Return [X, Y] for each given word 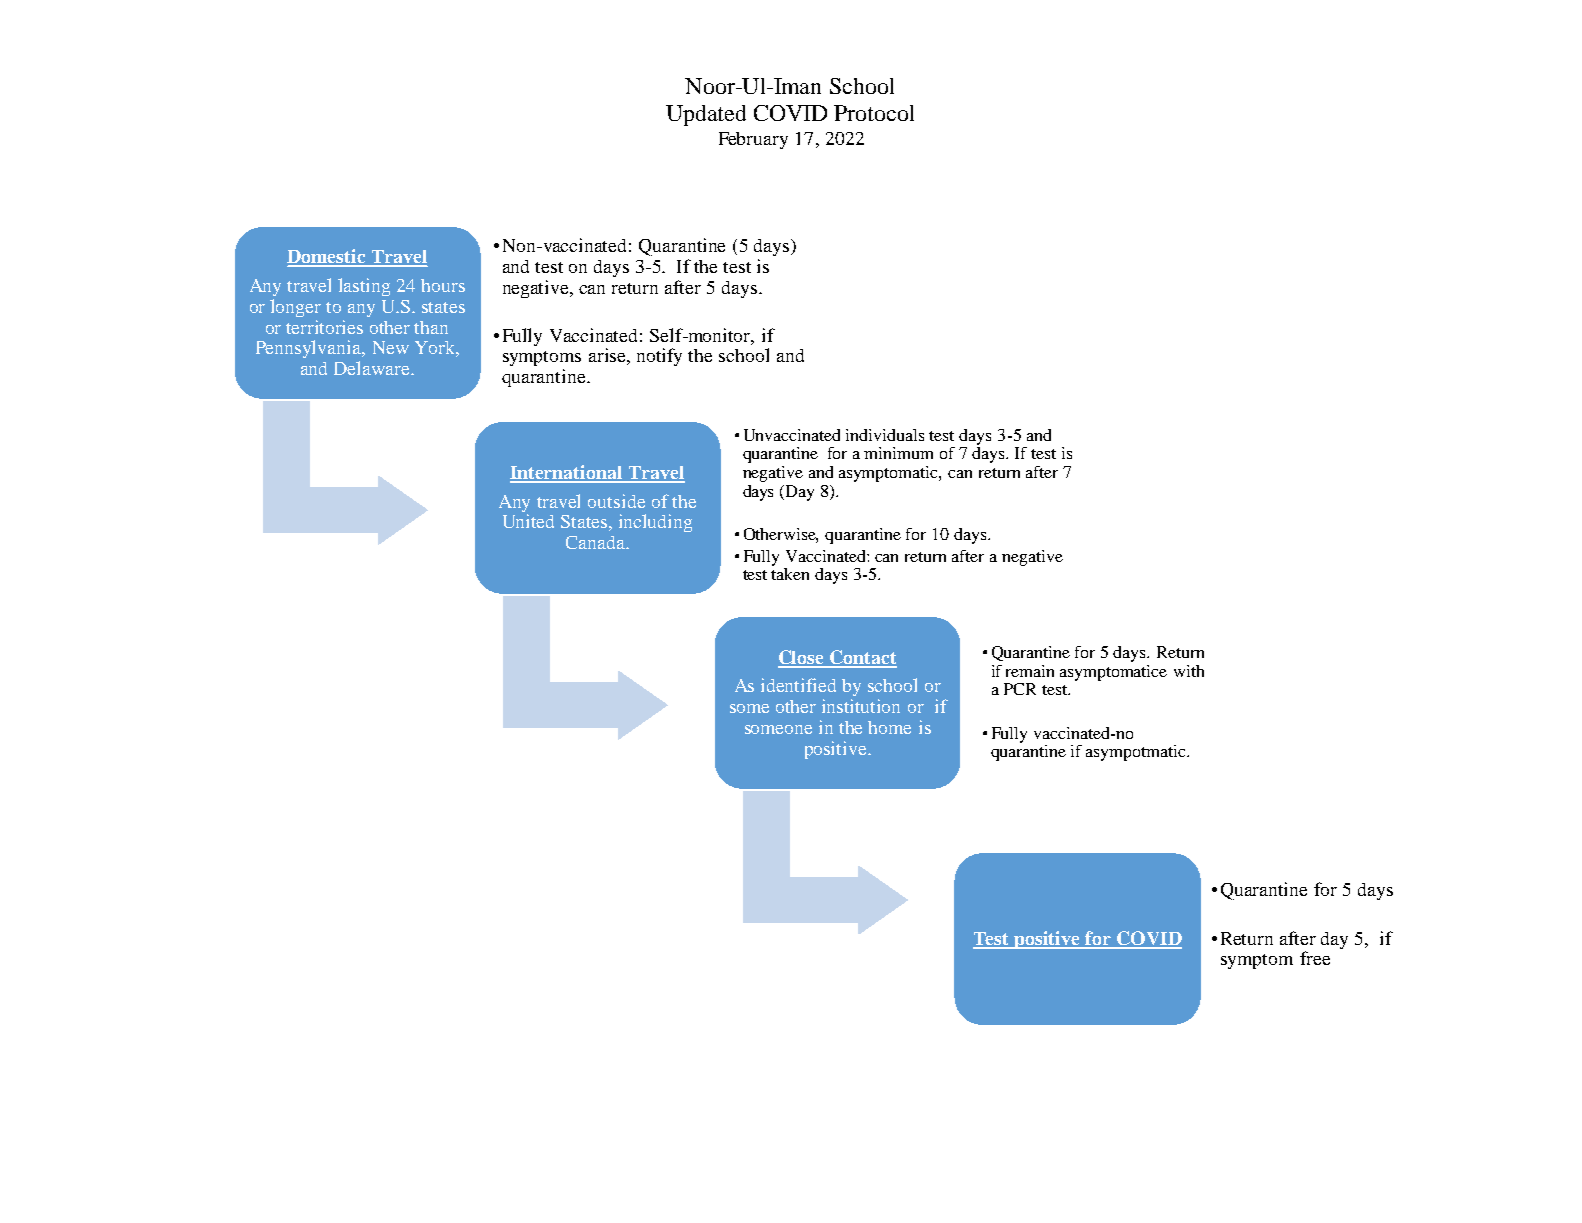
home [889, 727]
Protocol [874, 113]
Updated [706, 115]
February [753, 140]
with [1189, 671]
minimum [898, 453]
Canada [596, 542]
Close [802, 658]
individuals [885, 435]
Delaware [373, 368]
